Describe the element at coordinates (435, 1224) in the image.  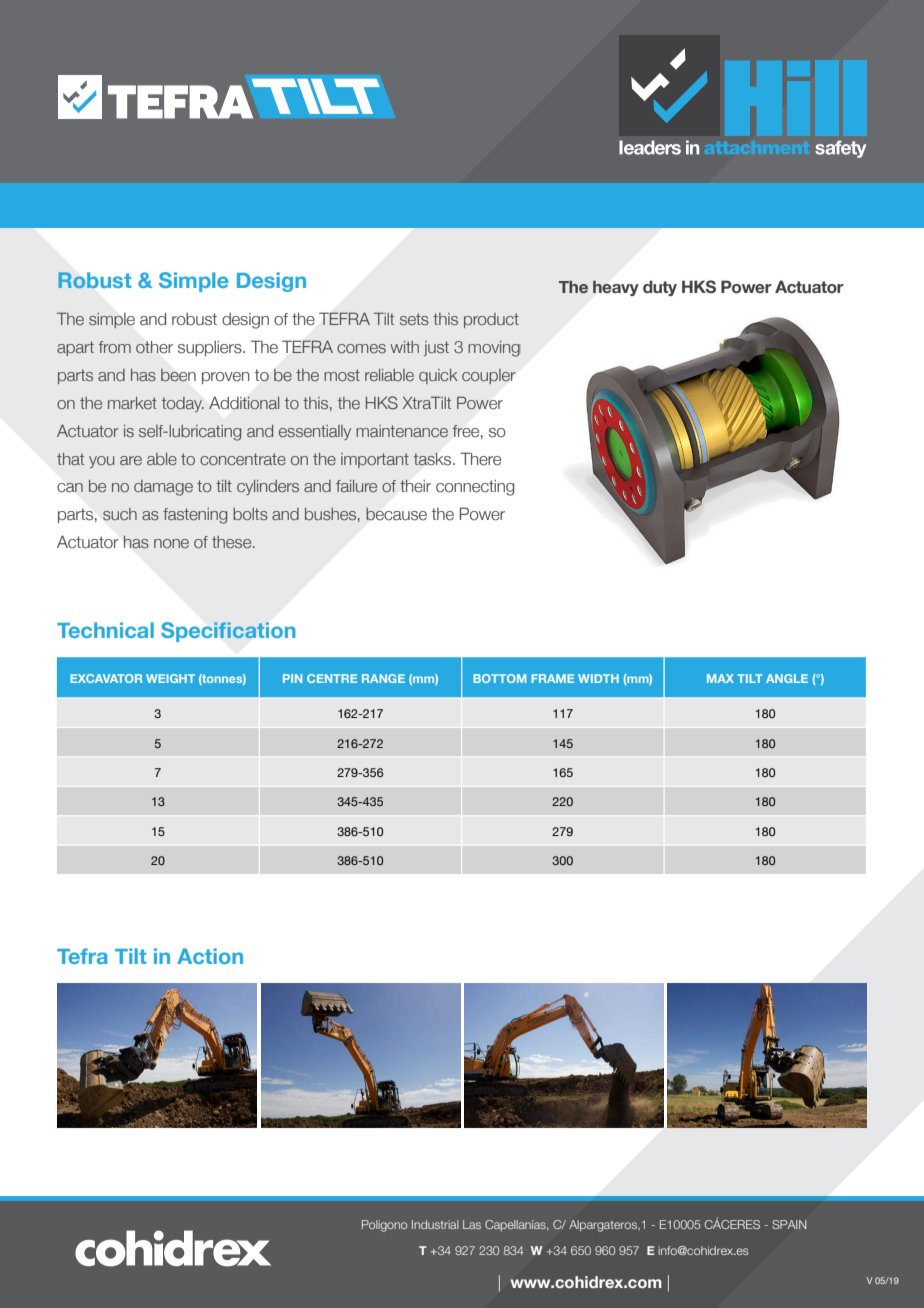
I see `Industrial` at that location.
